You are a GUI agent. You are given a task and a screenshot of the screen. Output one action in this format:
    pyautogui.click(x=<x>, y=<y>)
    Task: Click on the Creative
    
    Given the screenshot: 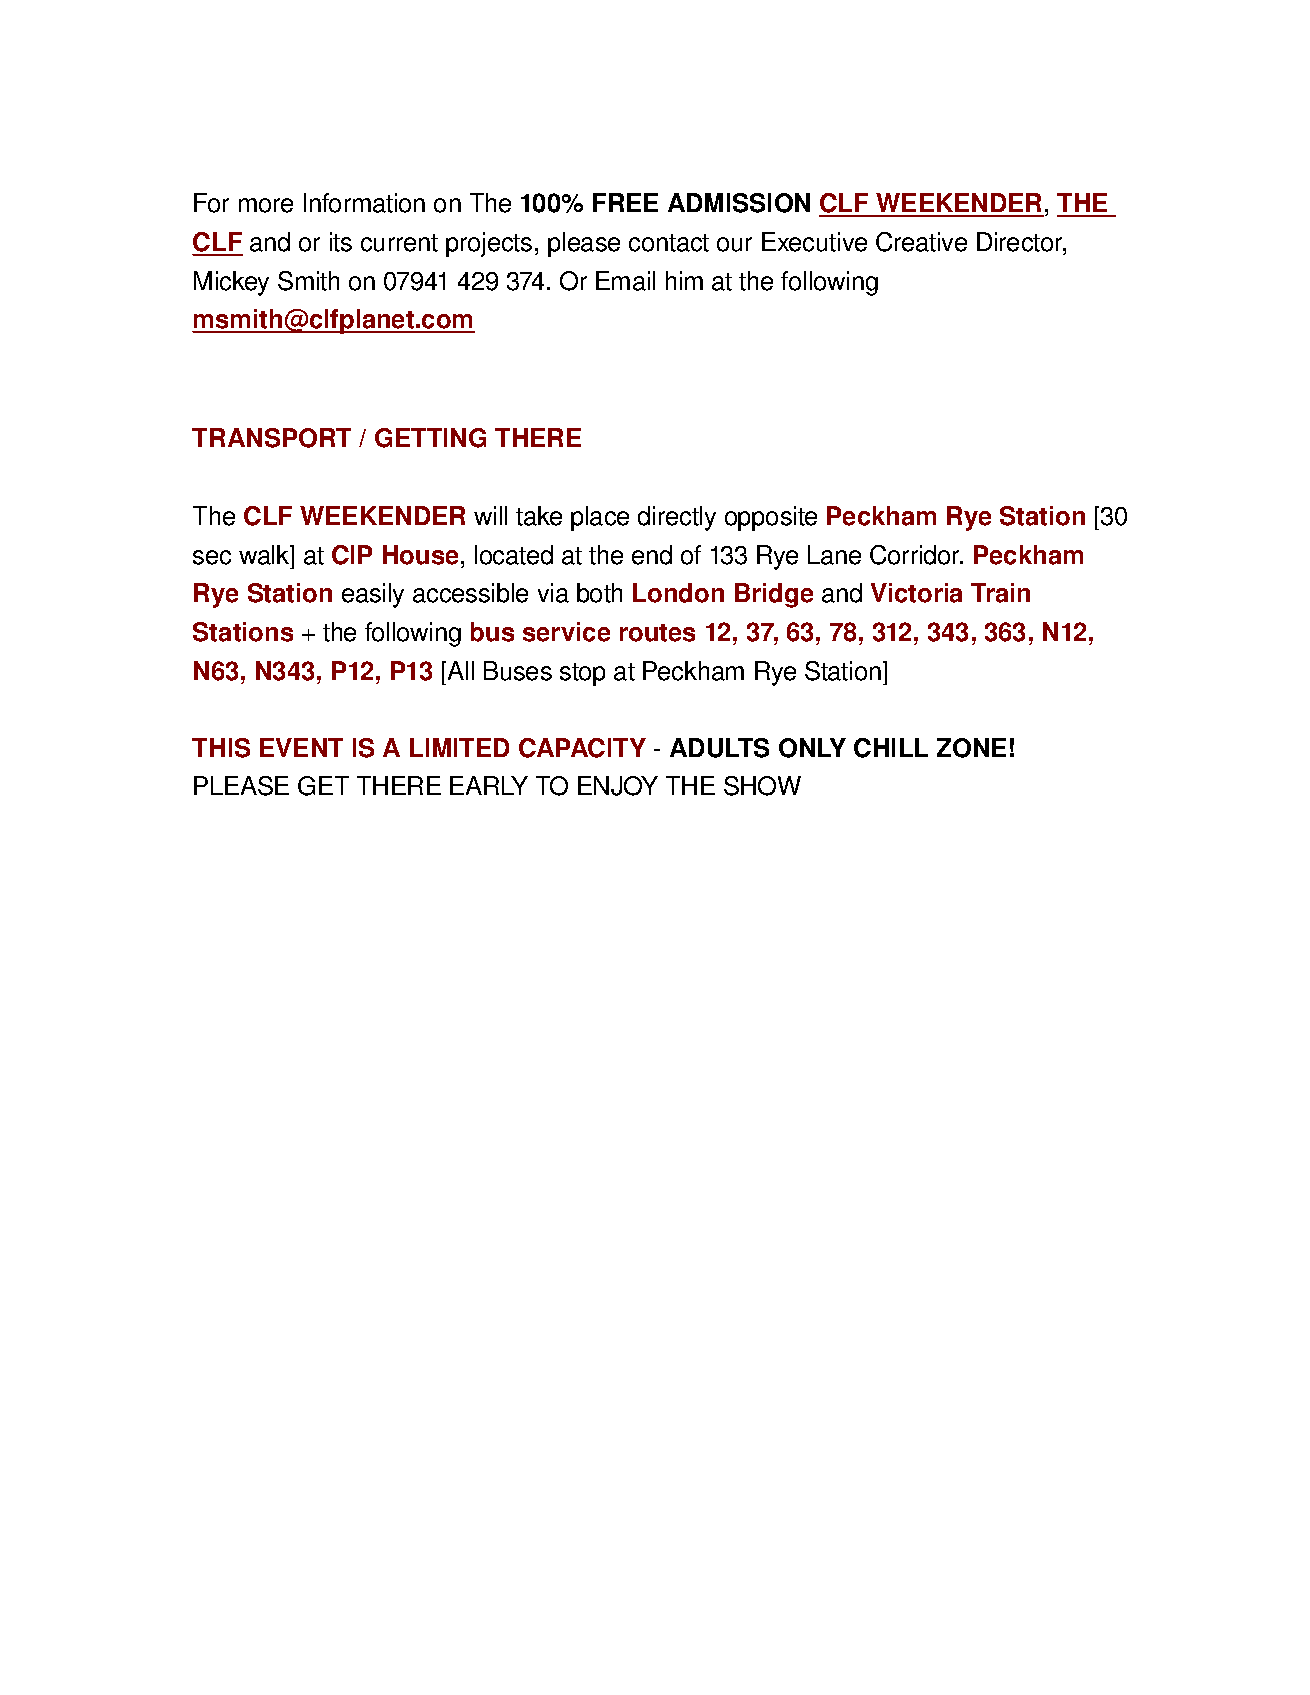 What is the action you would take?
    pyautogui.click(x=921, y=242)
